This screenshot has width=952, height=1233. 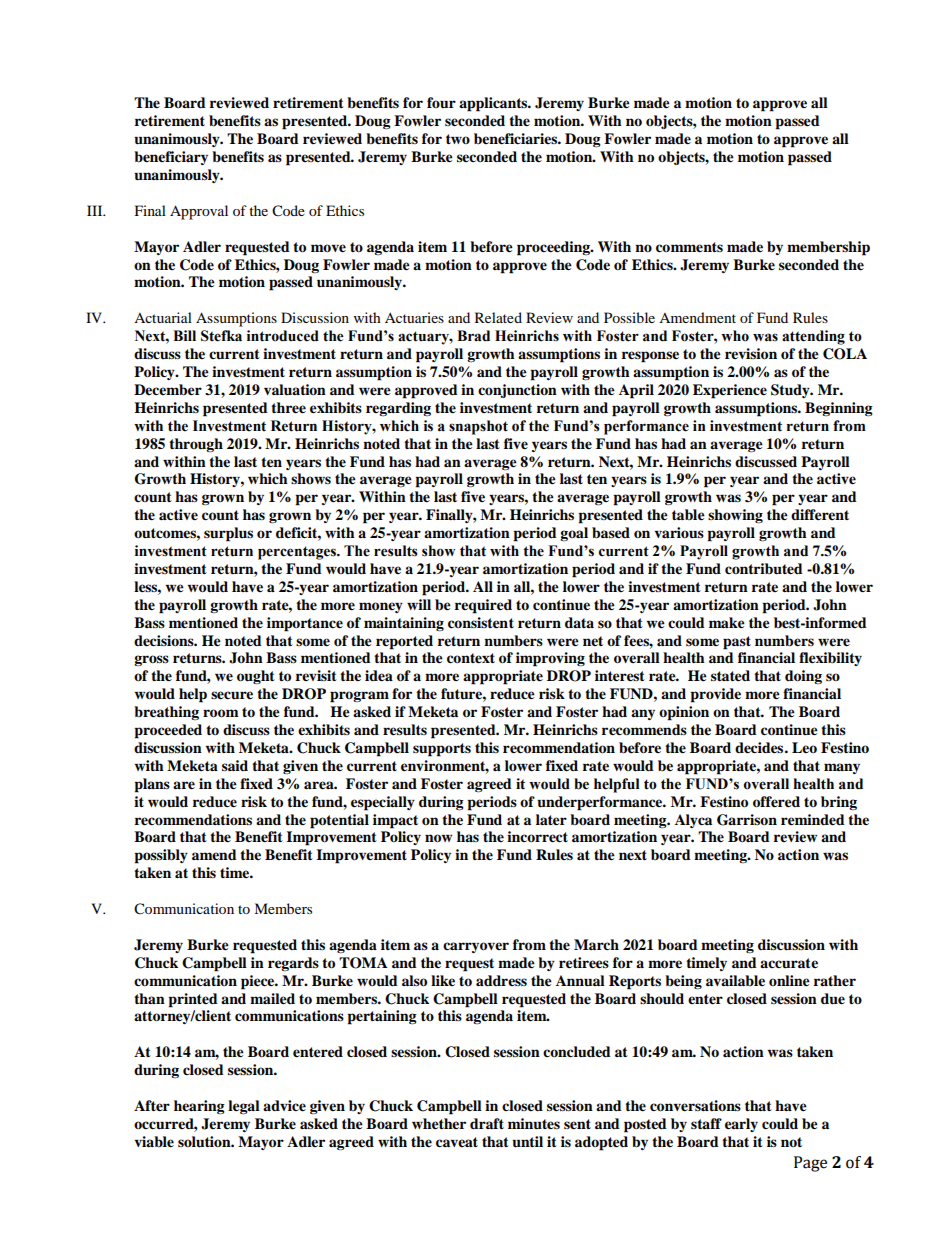 What do you see at coordinates (741, 1125) in the screenshot?
I see `early` at bounding box center [741, 1125].
